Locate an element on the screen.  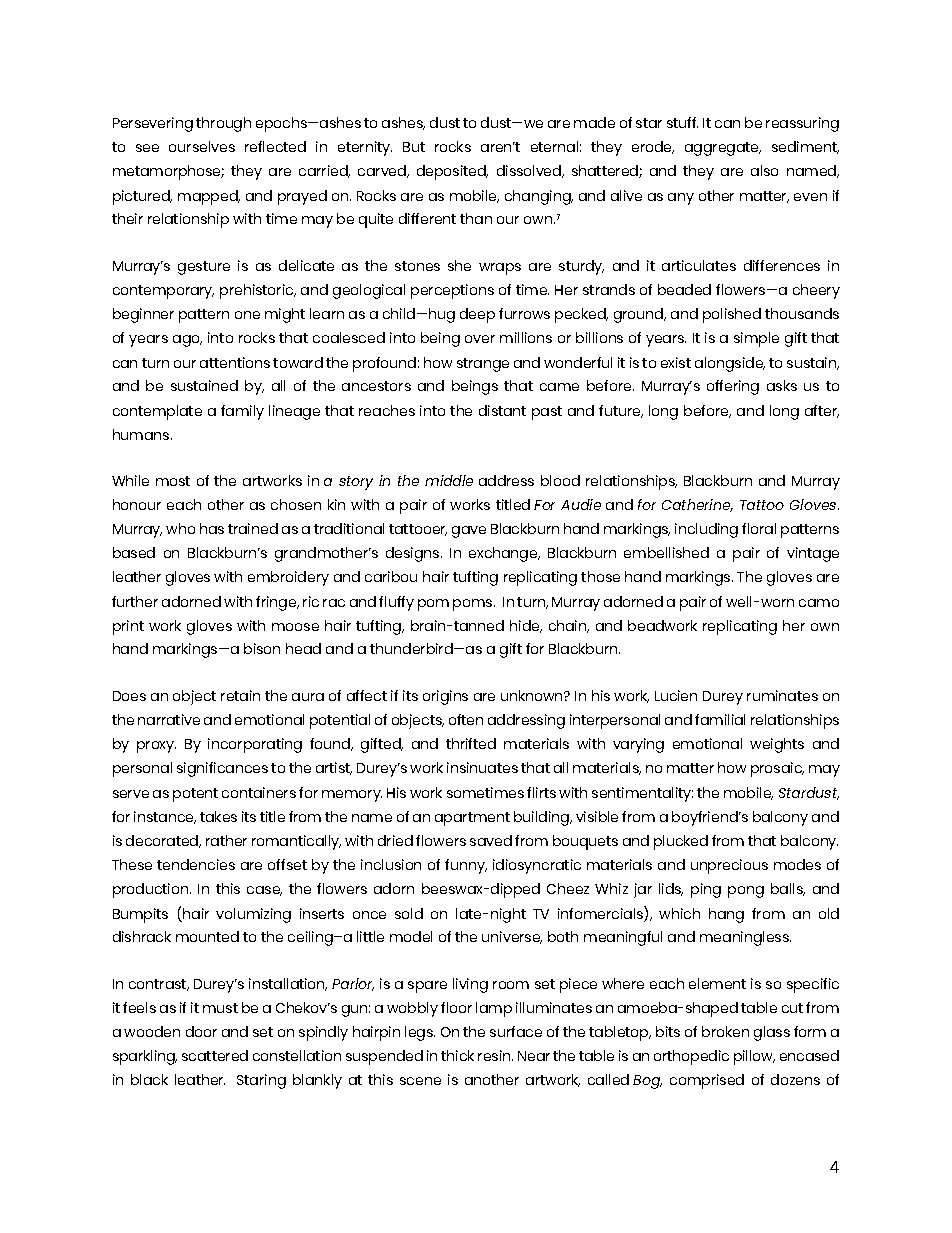
takes is located at coordinates (218, 816).
